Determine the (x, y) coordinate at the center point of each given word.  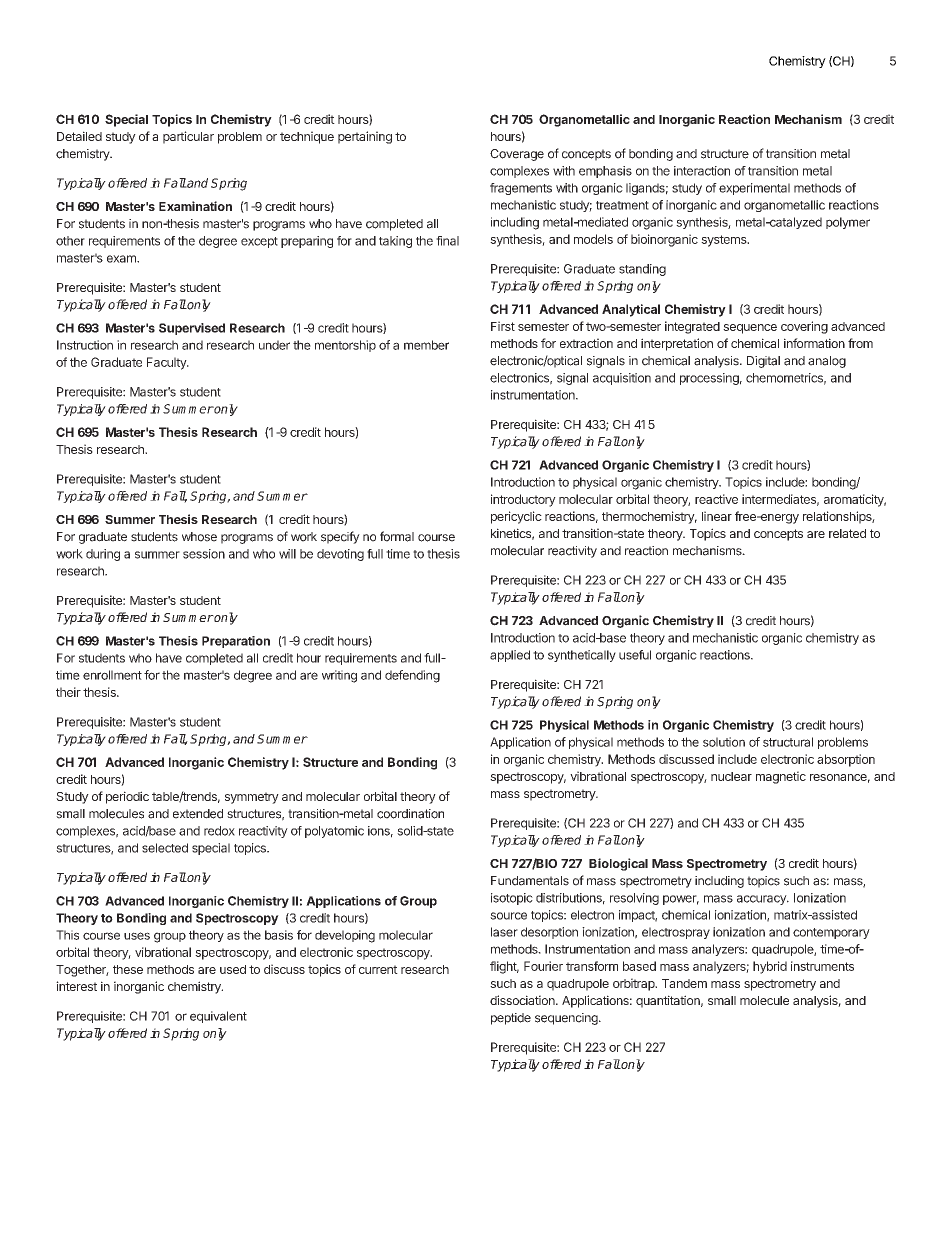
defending (412, 676)
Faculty (167, 363)
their (68, 692)
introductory (523, 500)
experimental (754, 189)
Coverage (517, 155)
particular (188, 137)
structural (788, 742)
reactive (716, 499)
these (128, 969)
